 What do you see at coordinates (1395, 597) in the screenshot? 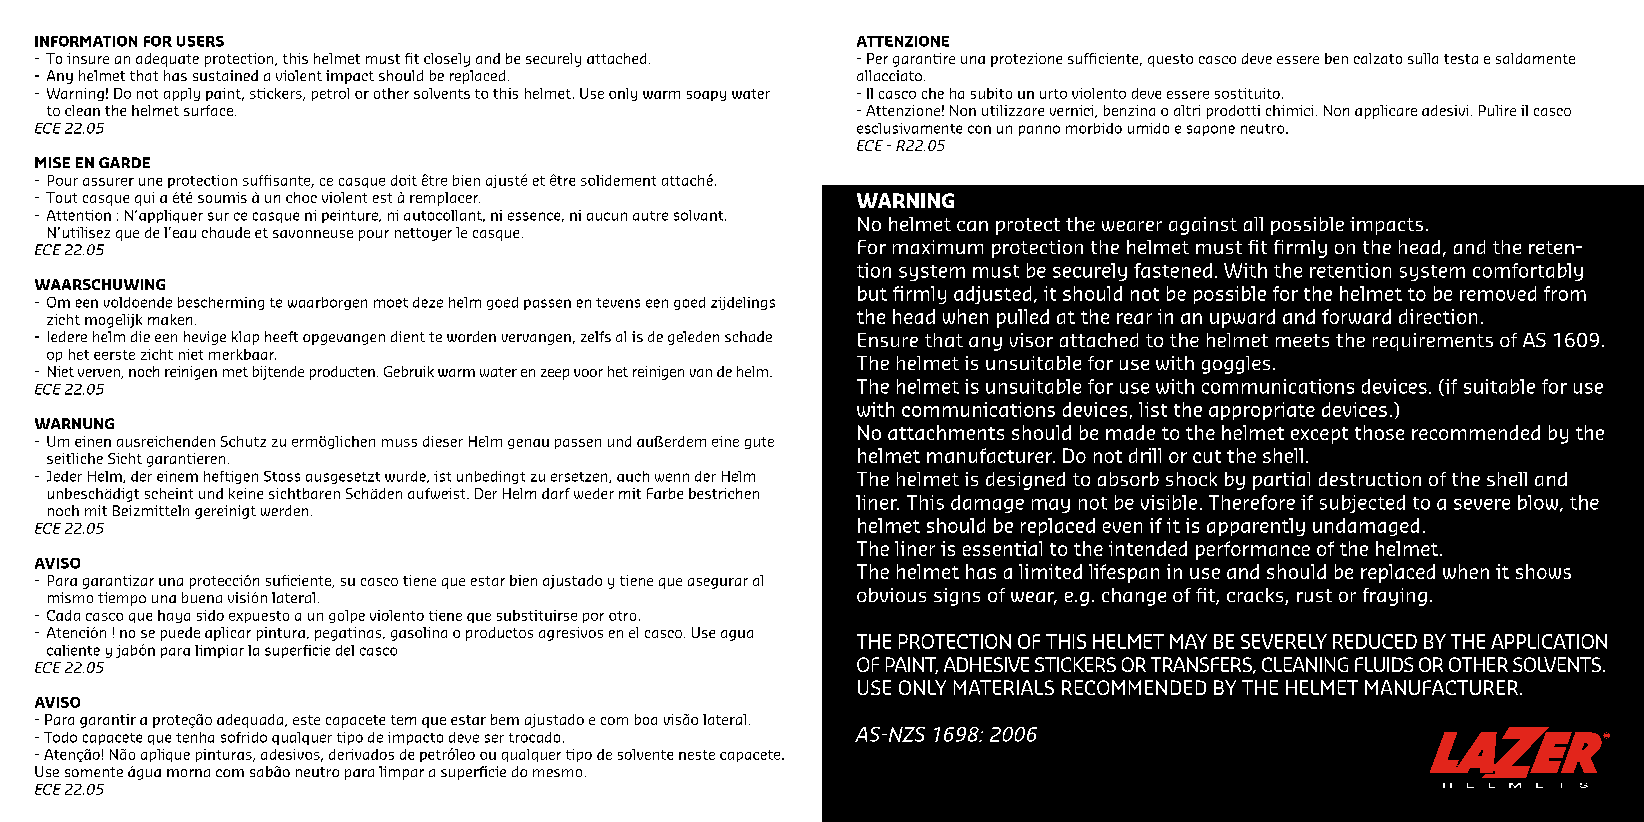
I see `fraying` at bounding box center [1395, 597].
